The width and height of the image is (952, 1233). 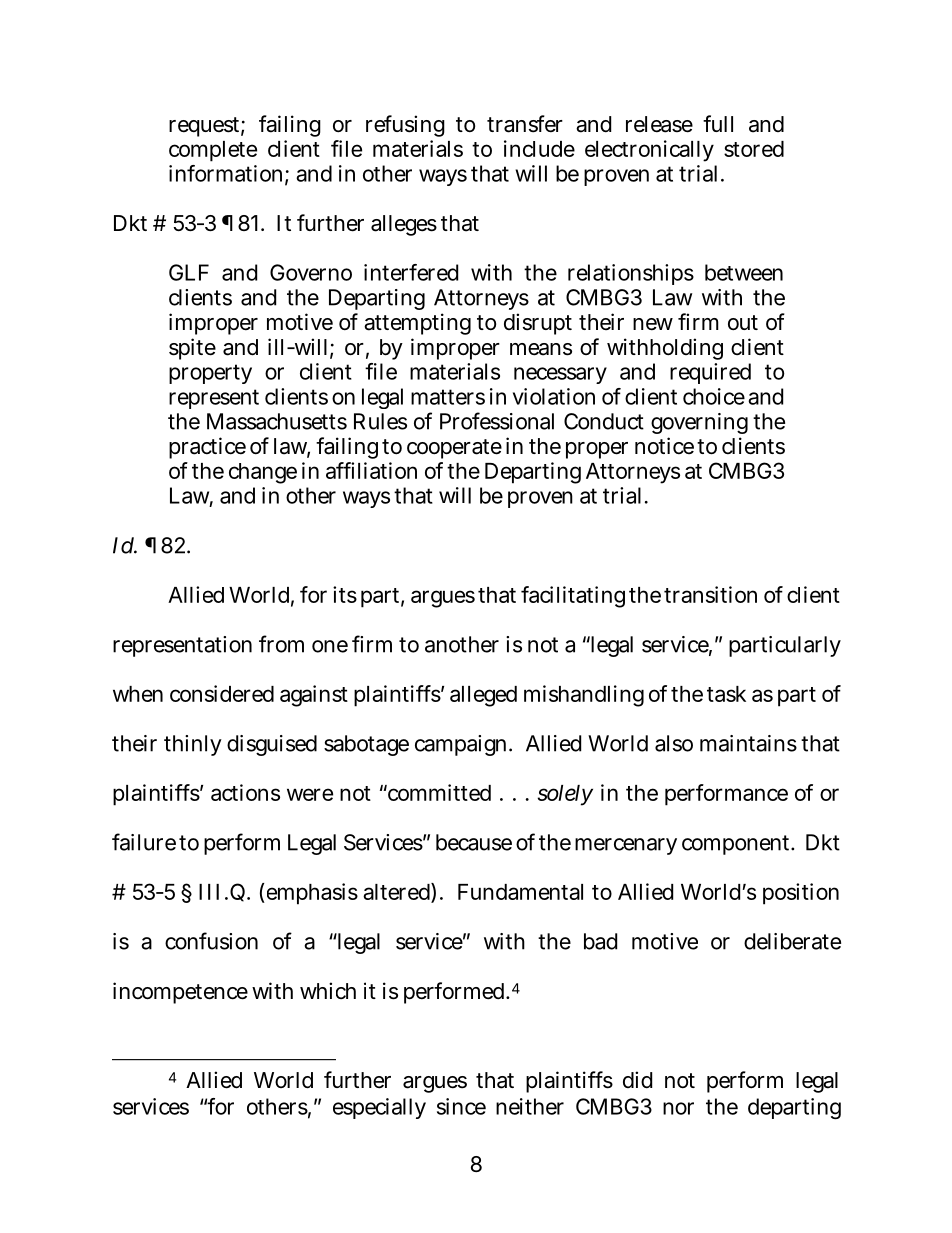 What do you see at coordinates (245, 792) in the image?
I see `actions` at bounding box center [245, 792].
